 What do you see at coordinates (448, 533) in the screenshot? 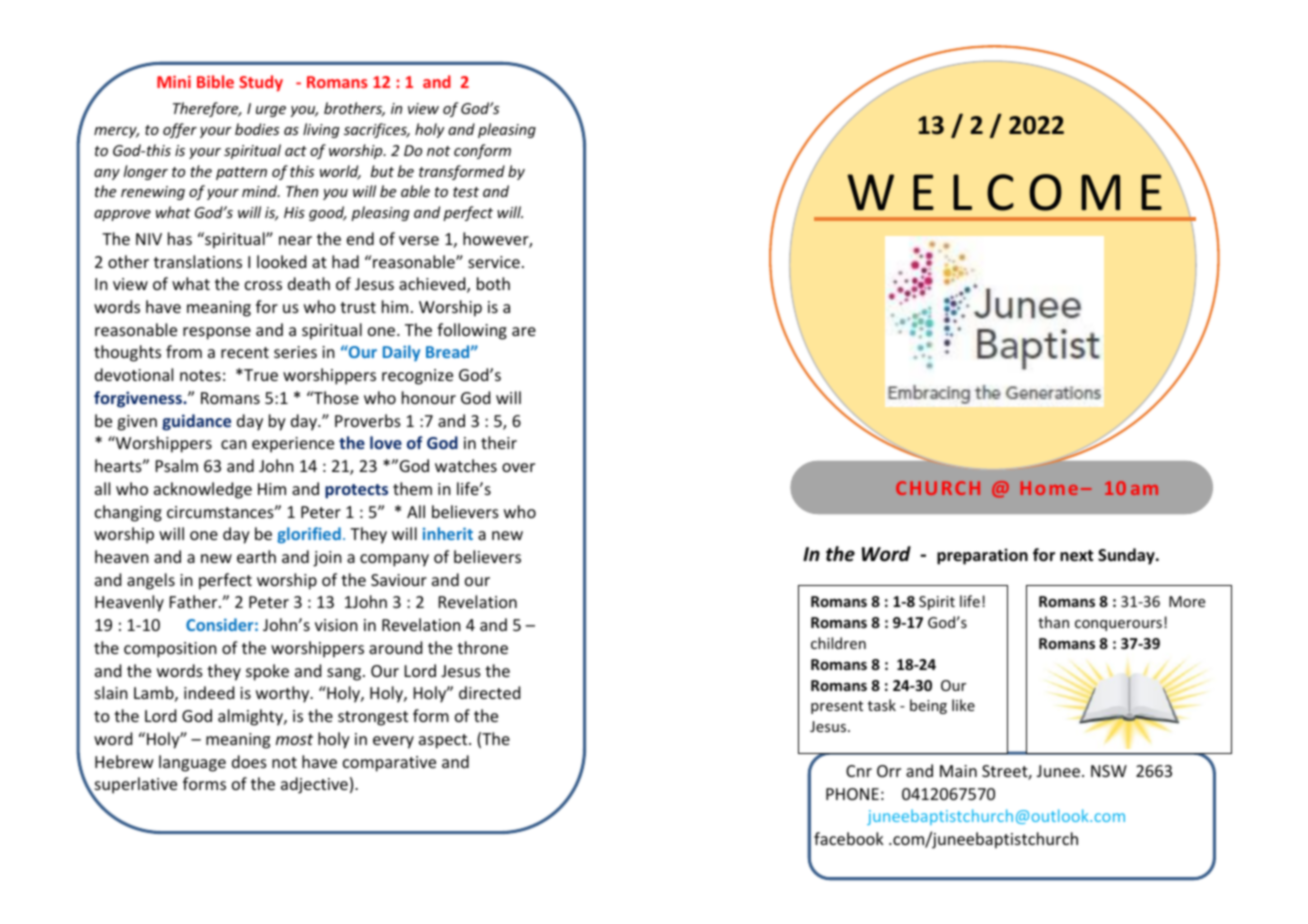
I see `inherit` at bounding box center [448, 533].
